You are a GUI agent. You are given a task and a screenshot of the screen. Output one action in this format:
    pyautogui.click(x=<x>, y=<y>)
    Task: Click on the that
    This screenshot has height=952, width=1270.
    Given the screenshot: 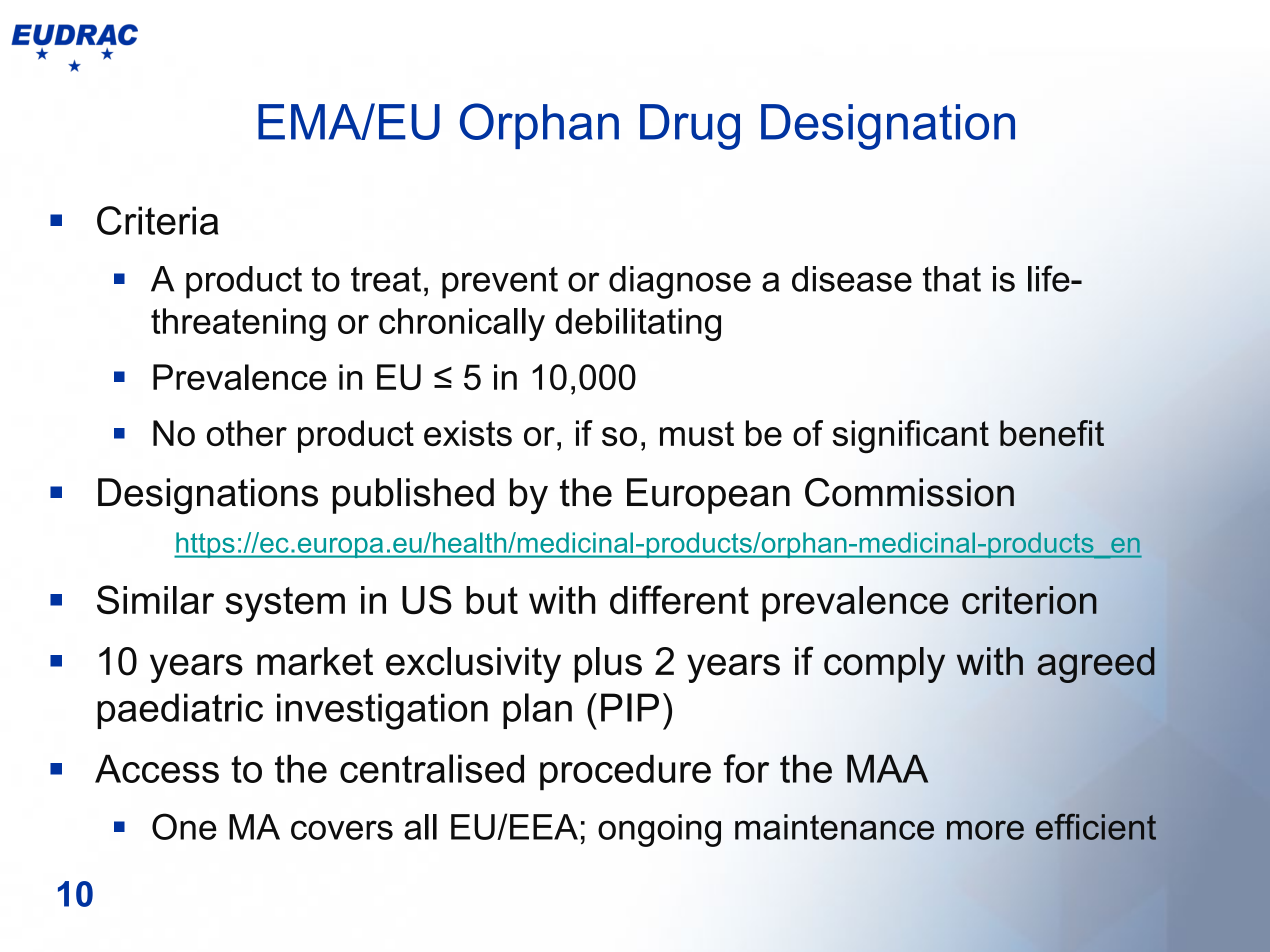 What is the action you would take?
    pyautogui.click(x=952, y=279)
